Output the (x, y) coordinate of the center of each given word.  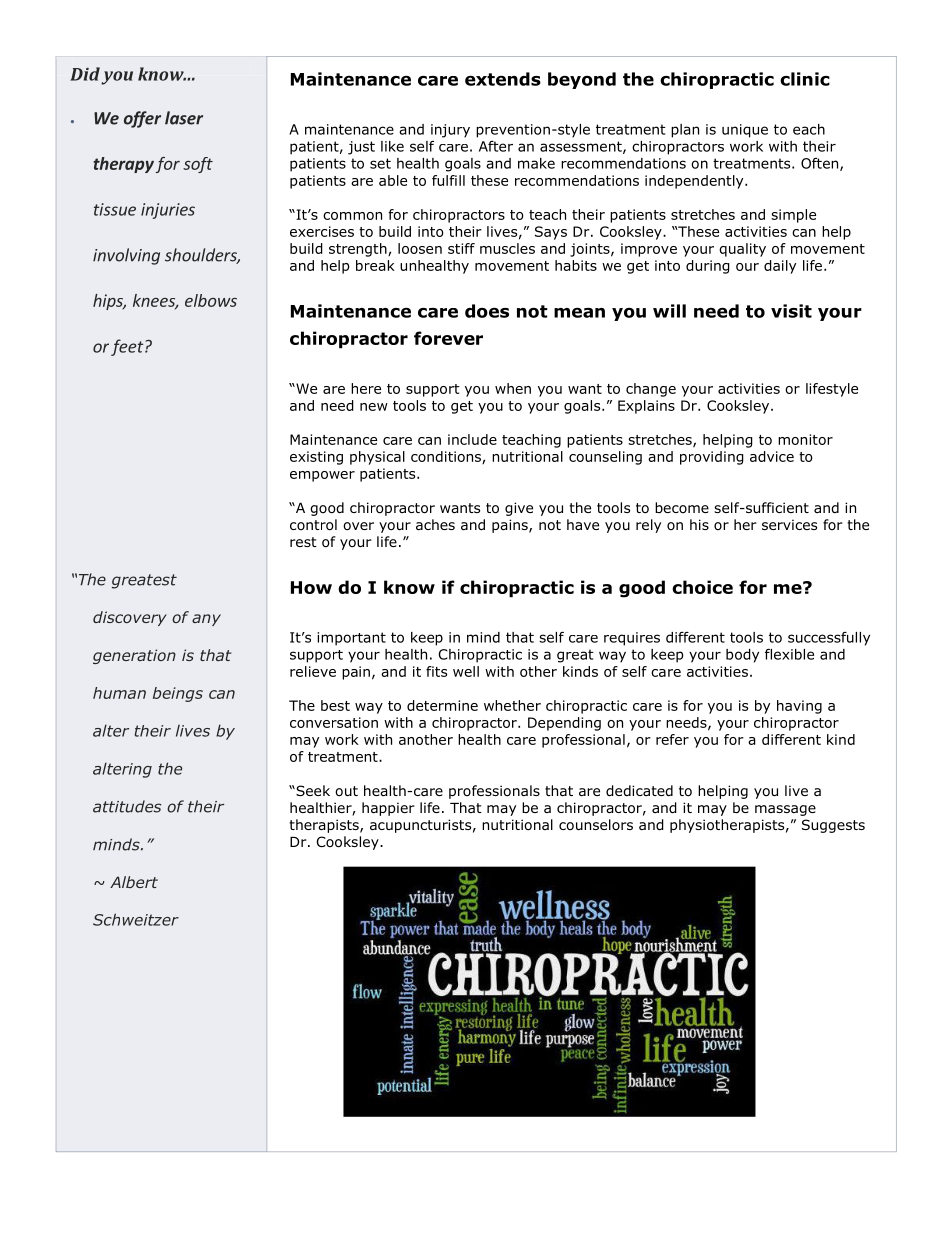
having (799, 707)
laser (184, 118)
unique (745, 131)
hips (109, 302)
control (313, 525)
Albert (134, 882)
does (487, 311)
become (682, 507)
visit (791, 311)
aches (435, 524)
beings (178, 694)
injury (450, 131)
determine (442, 705)
